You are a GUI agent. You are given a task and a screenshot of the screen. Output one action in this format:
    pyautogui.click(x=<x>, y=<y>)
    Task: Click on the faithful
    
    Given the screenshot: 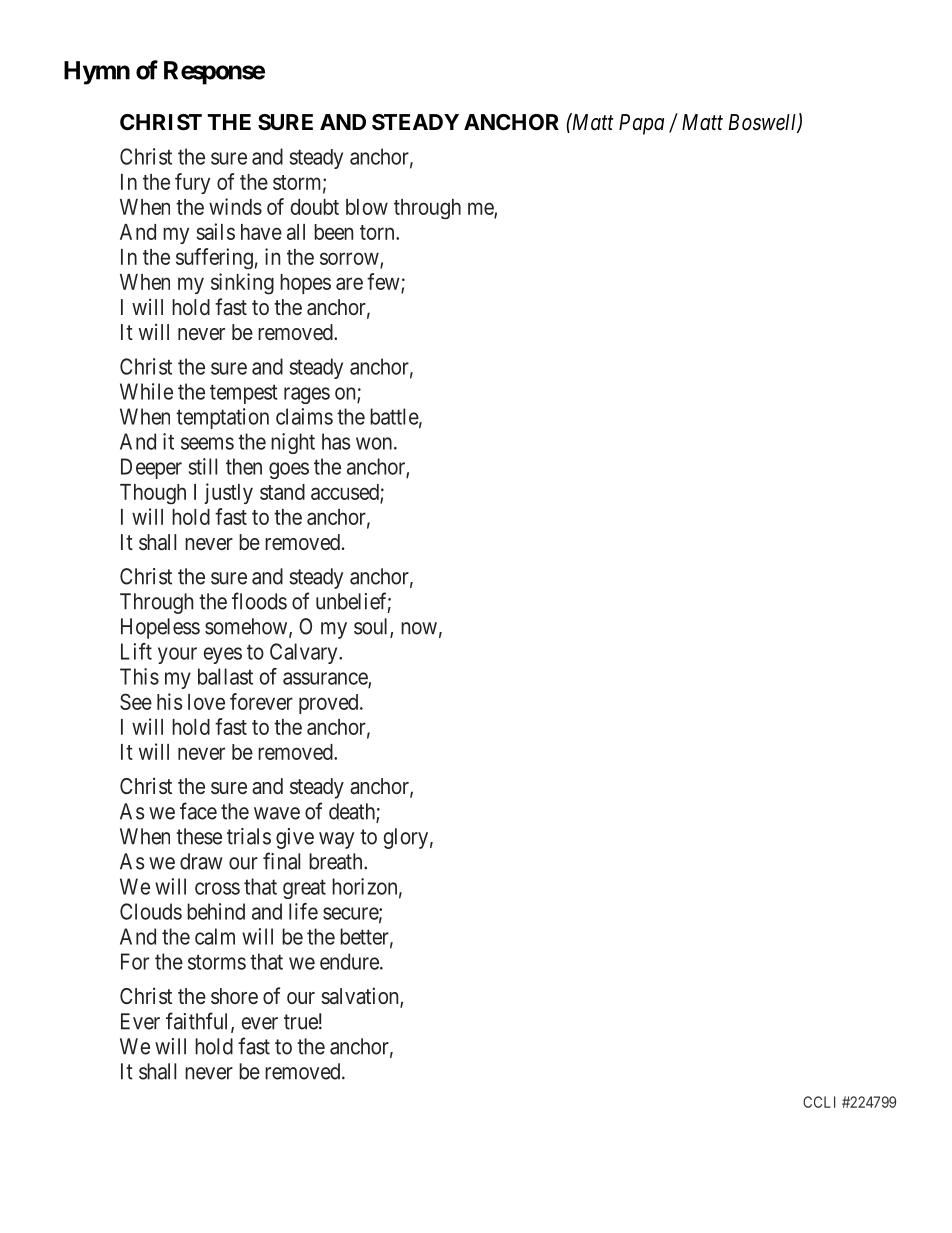 What is the action you would take?
    pyautogui.click(x=199, y=1022)
